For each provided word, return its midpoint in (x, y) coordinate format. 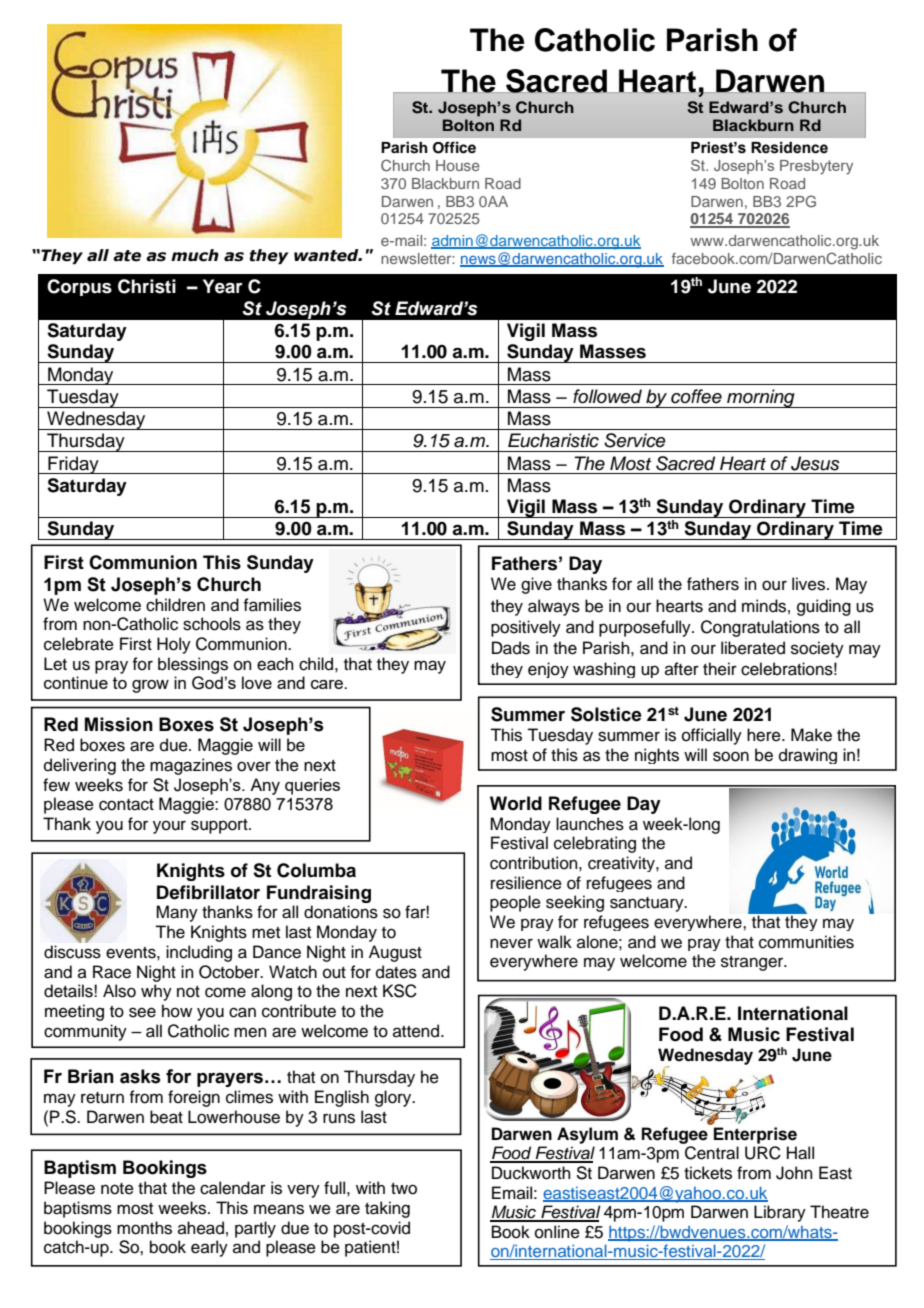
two (404, 1189)
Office (454, 147)
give (536, 585)
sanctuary (648, 904)
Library (780, 1213)
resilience (526, 883)
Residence (789, 148)
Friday (73, 465)
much (195, 255)
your (169, 827)
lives (808, 584)
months (144, 1228)
